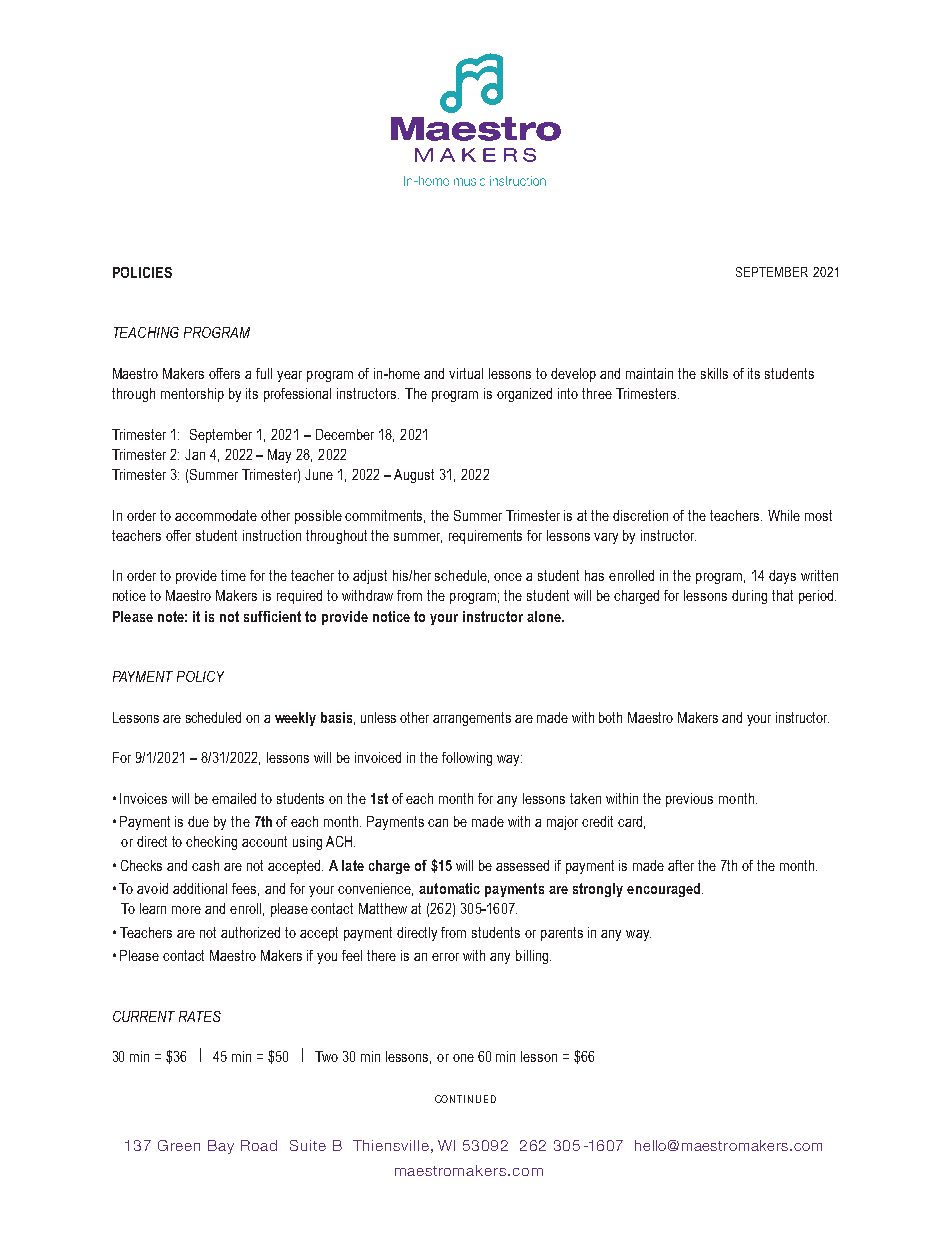 The height and width of the screenshot is (1233, 952). I want to click on August, so click(414, 476).
